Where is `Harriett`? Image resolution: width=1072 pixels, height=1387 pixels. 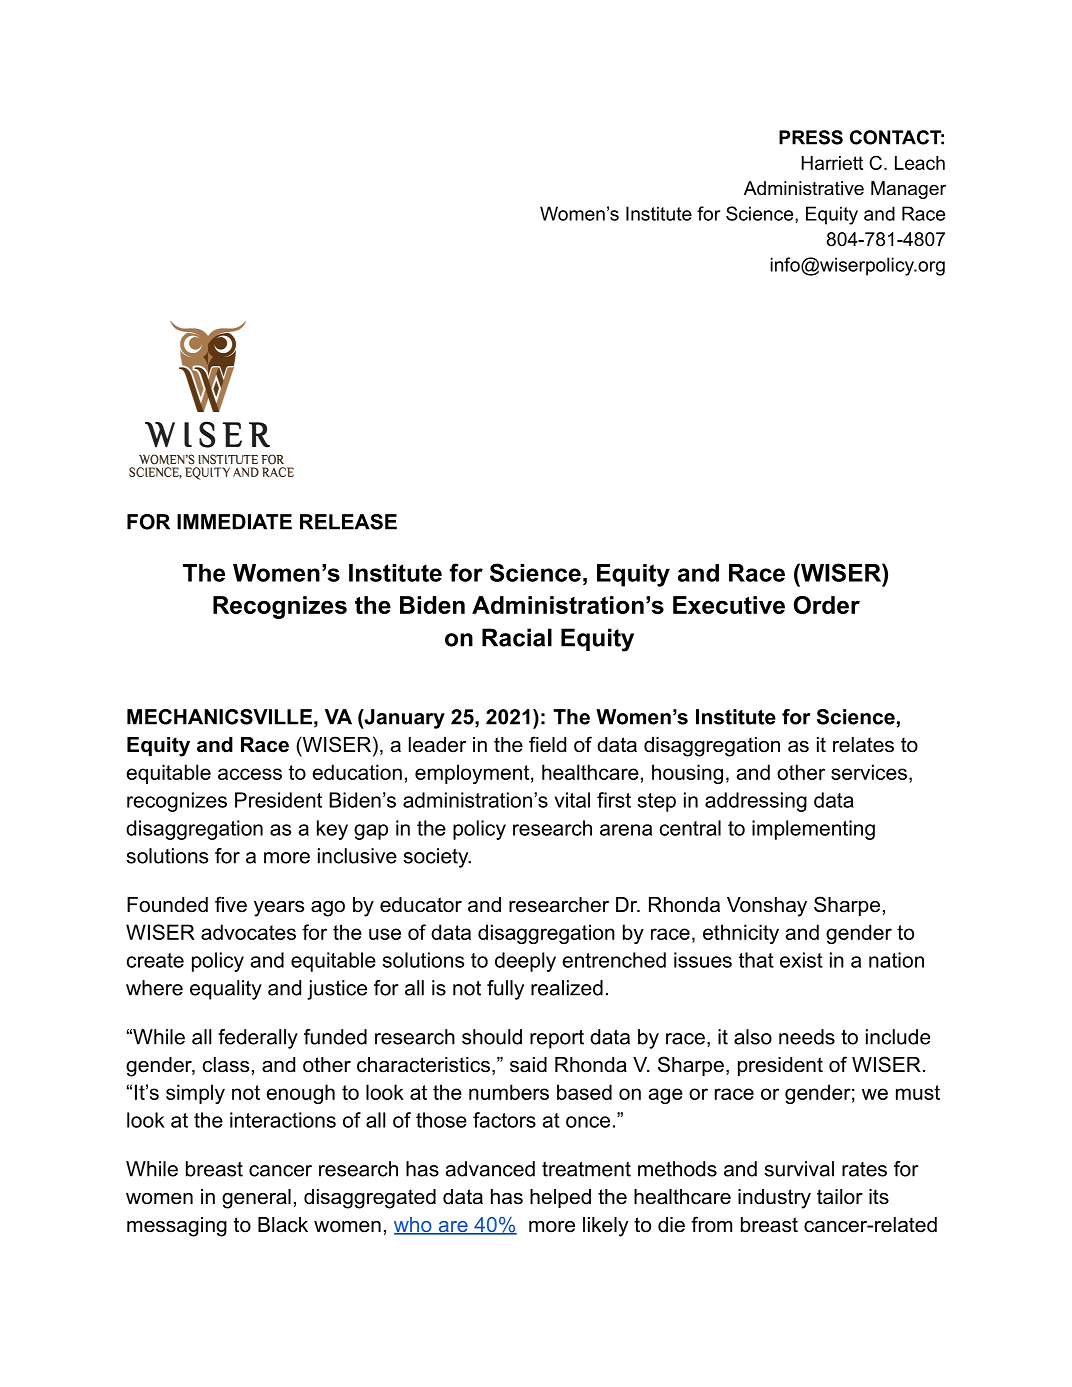 Harriett is located at coordinates (832, 163).
